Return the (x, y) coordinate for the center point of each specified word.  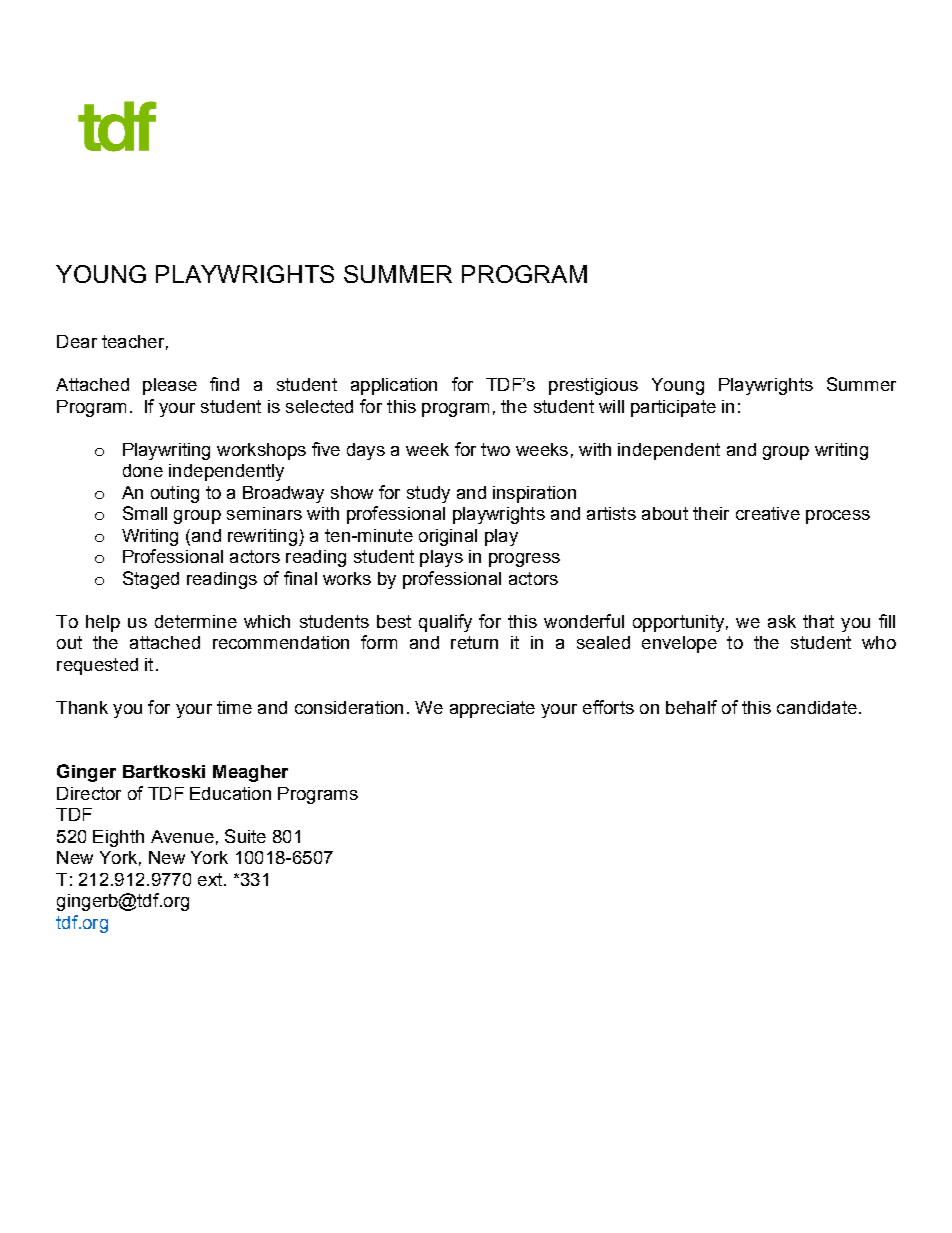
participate (673, 408)
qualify (445, 623)
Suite (245, 836)
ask (782, 621)
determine (196, 621)
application (394, 386)
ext (211, 879)
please (170, 386)
